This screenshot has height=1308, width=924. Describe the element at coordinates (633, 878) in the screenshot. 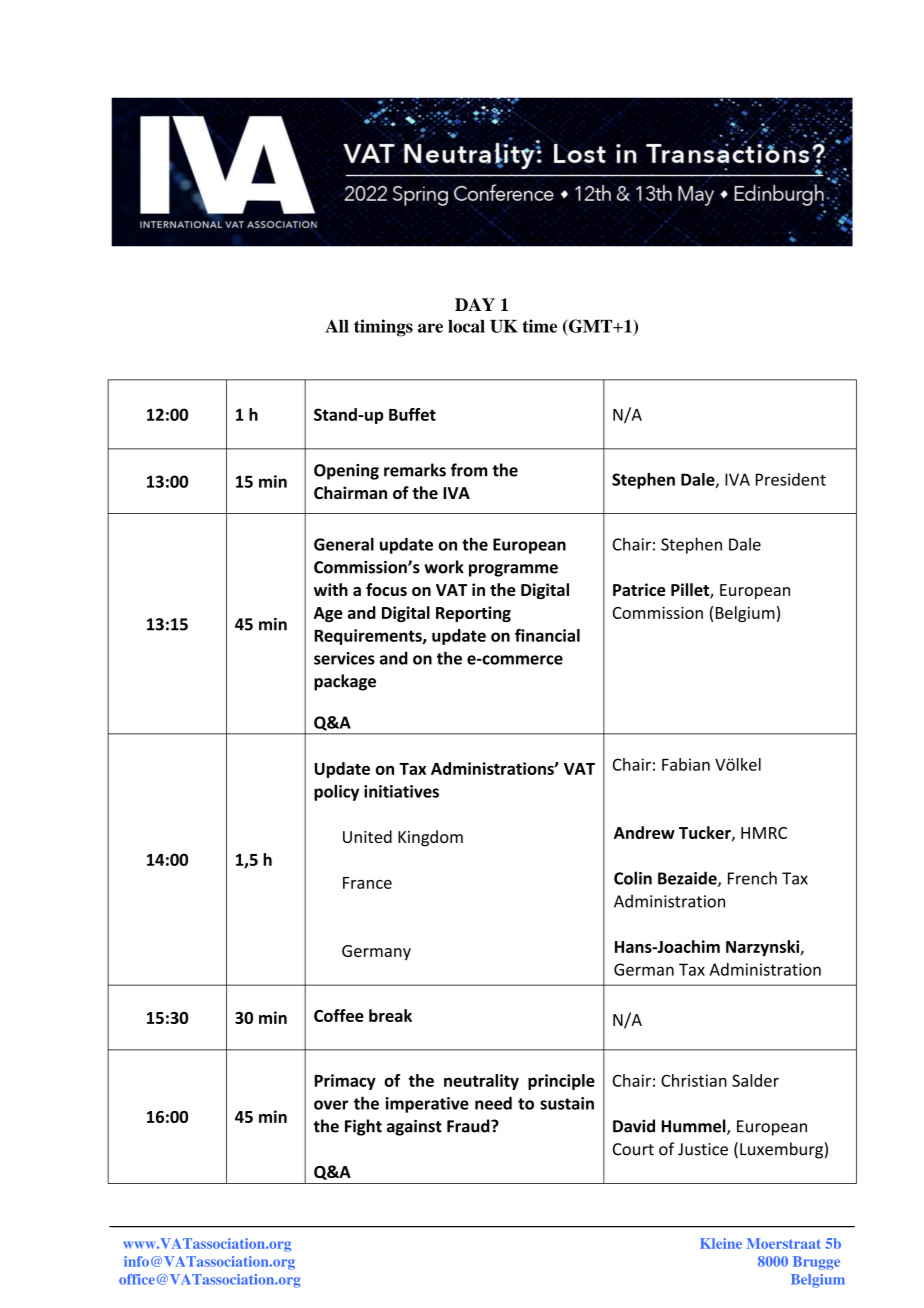

I see `Colin` at that location.
